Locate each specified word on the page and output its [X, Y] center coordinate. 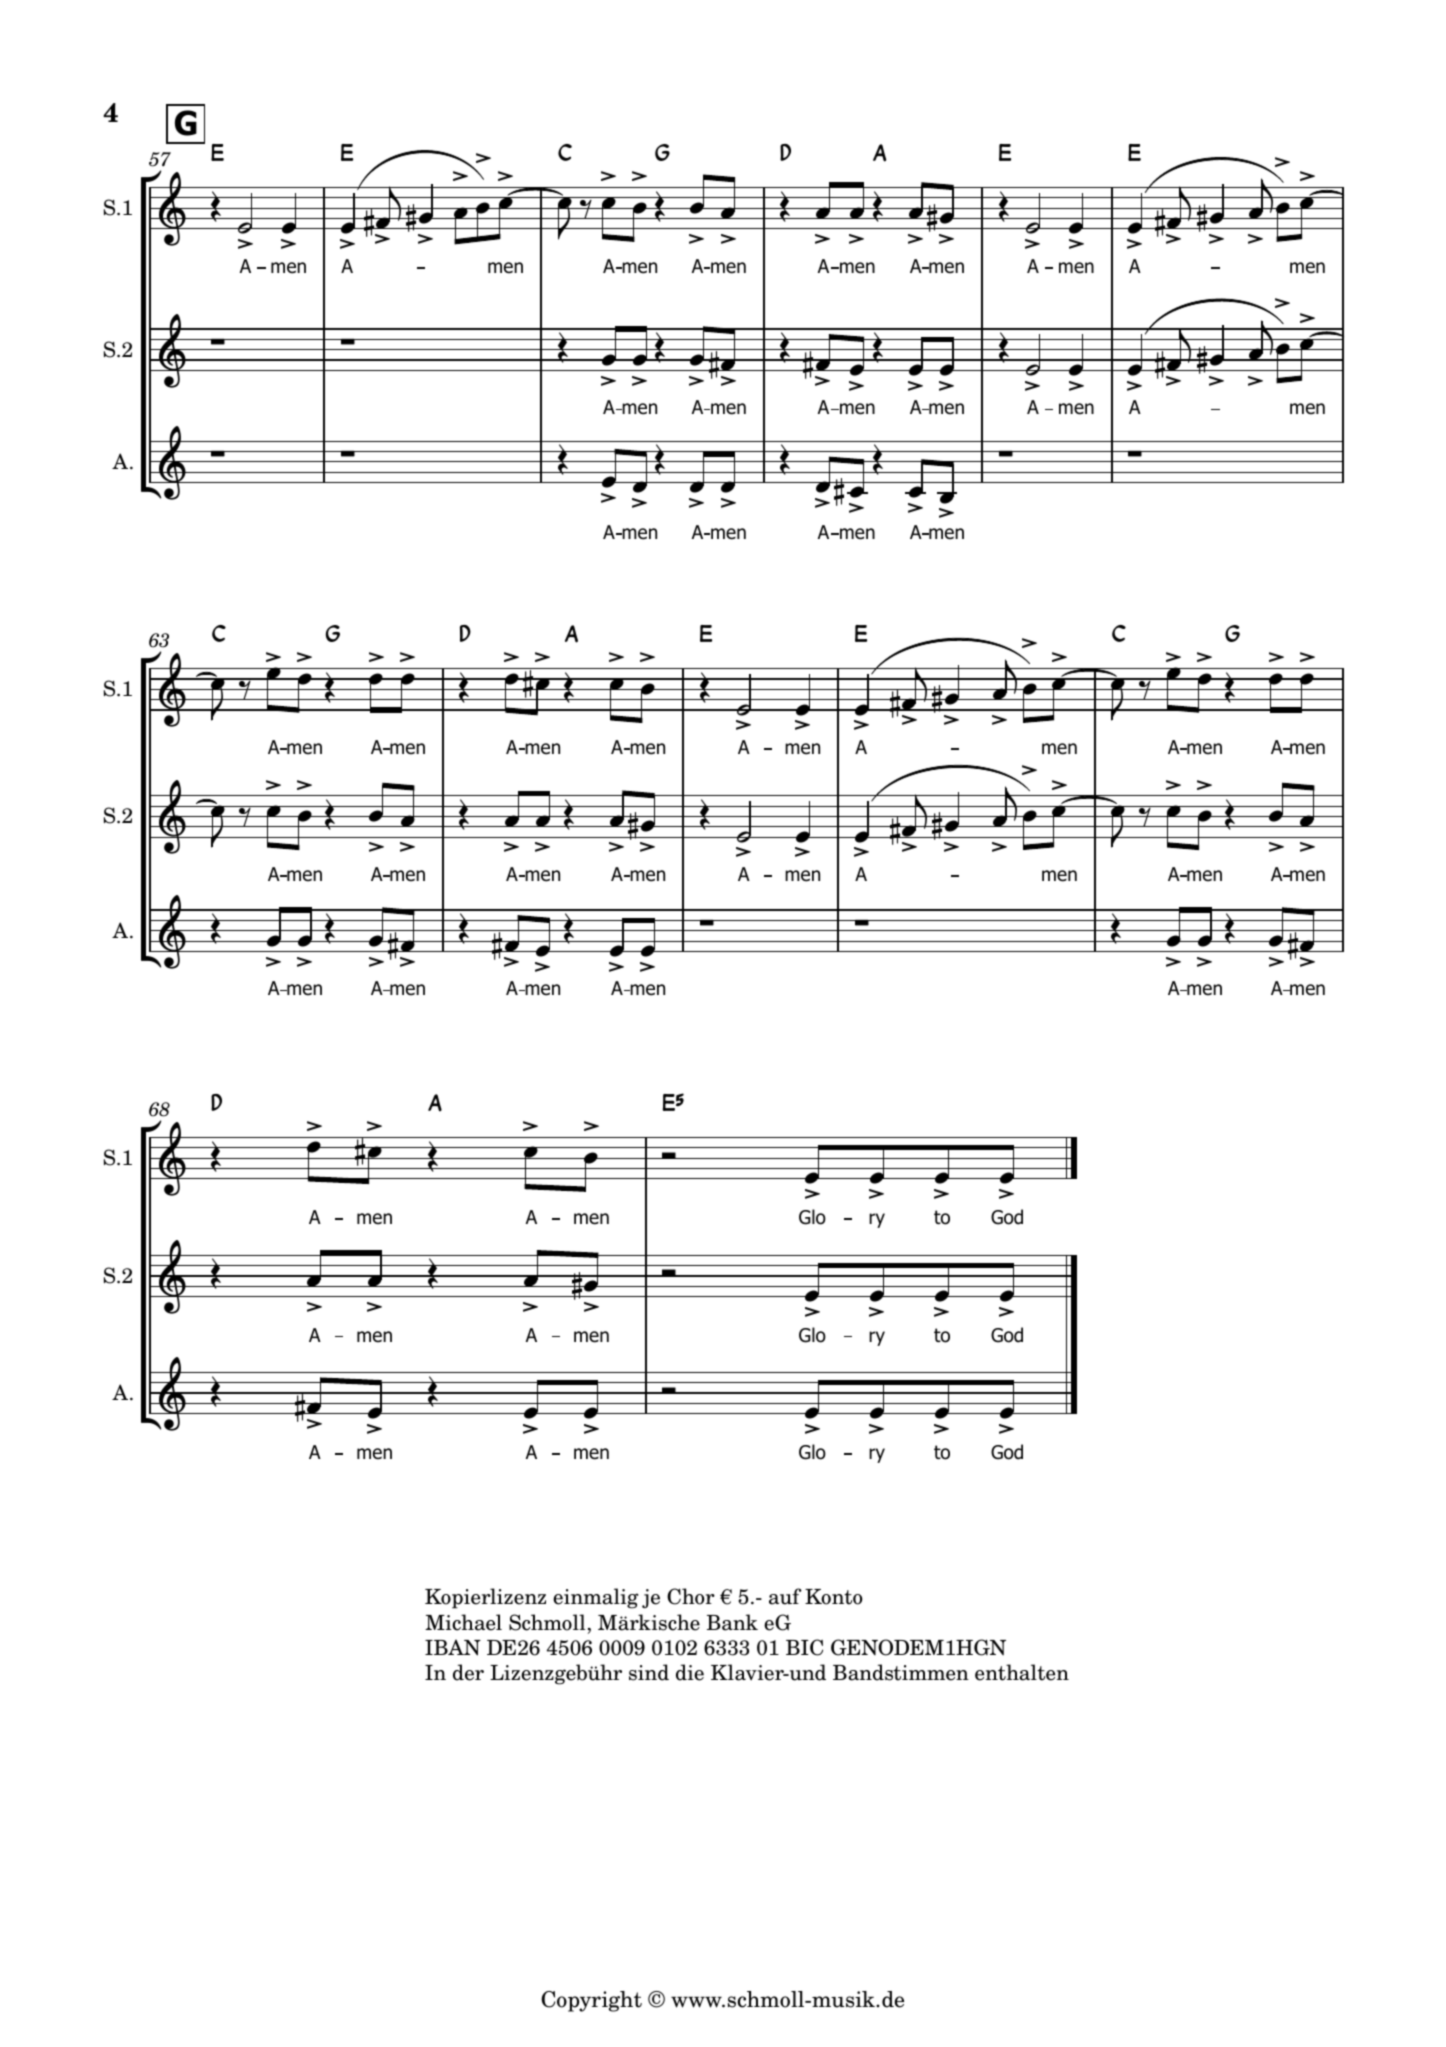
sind [649, 1672]
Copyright [591, 2001]
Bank [732, 1622]
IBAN [453, 1647]
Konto [834, 1597]
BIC [804, 1647]
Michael [463, 1622]
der [468, 1672]
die [690, 1672]
